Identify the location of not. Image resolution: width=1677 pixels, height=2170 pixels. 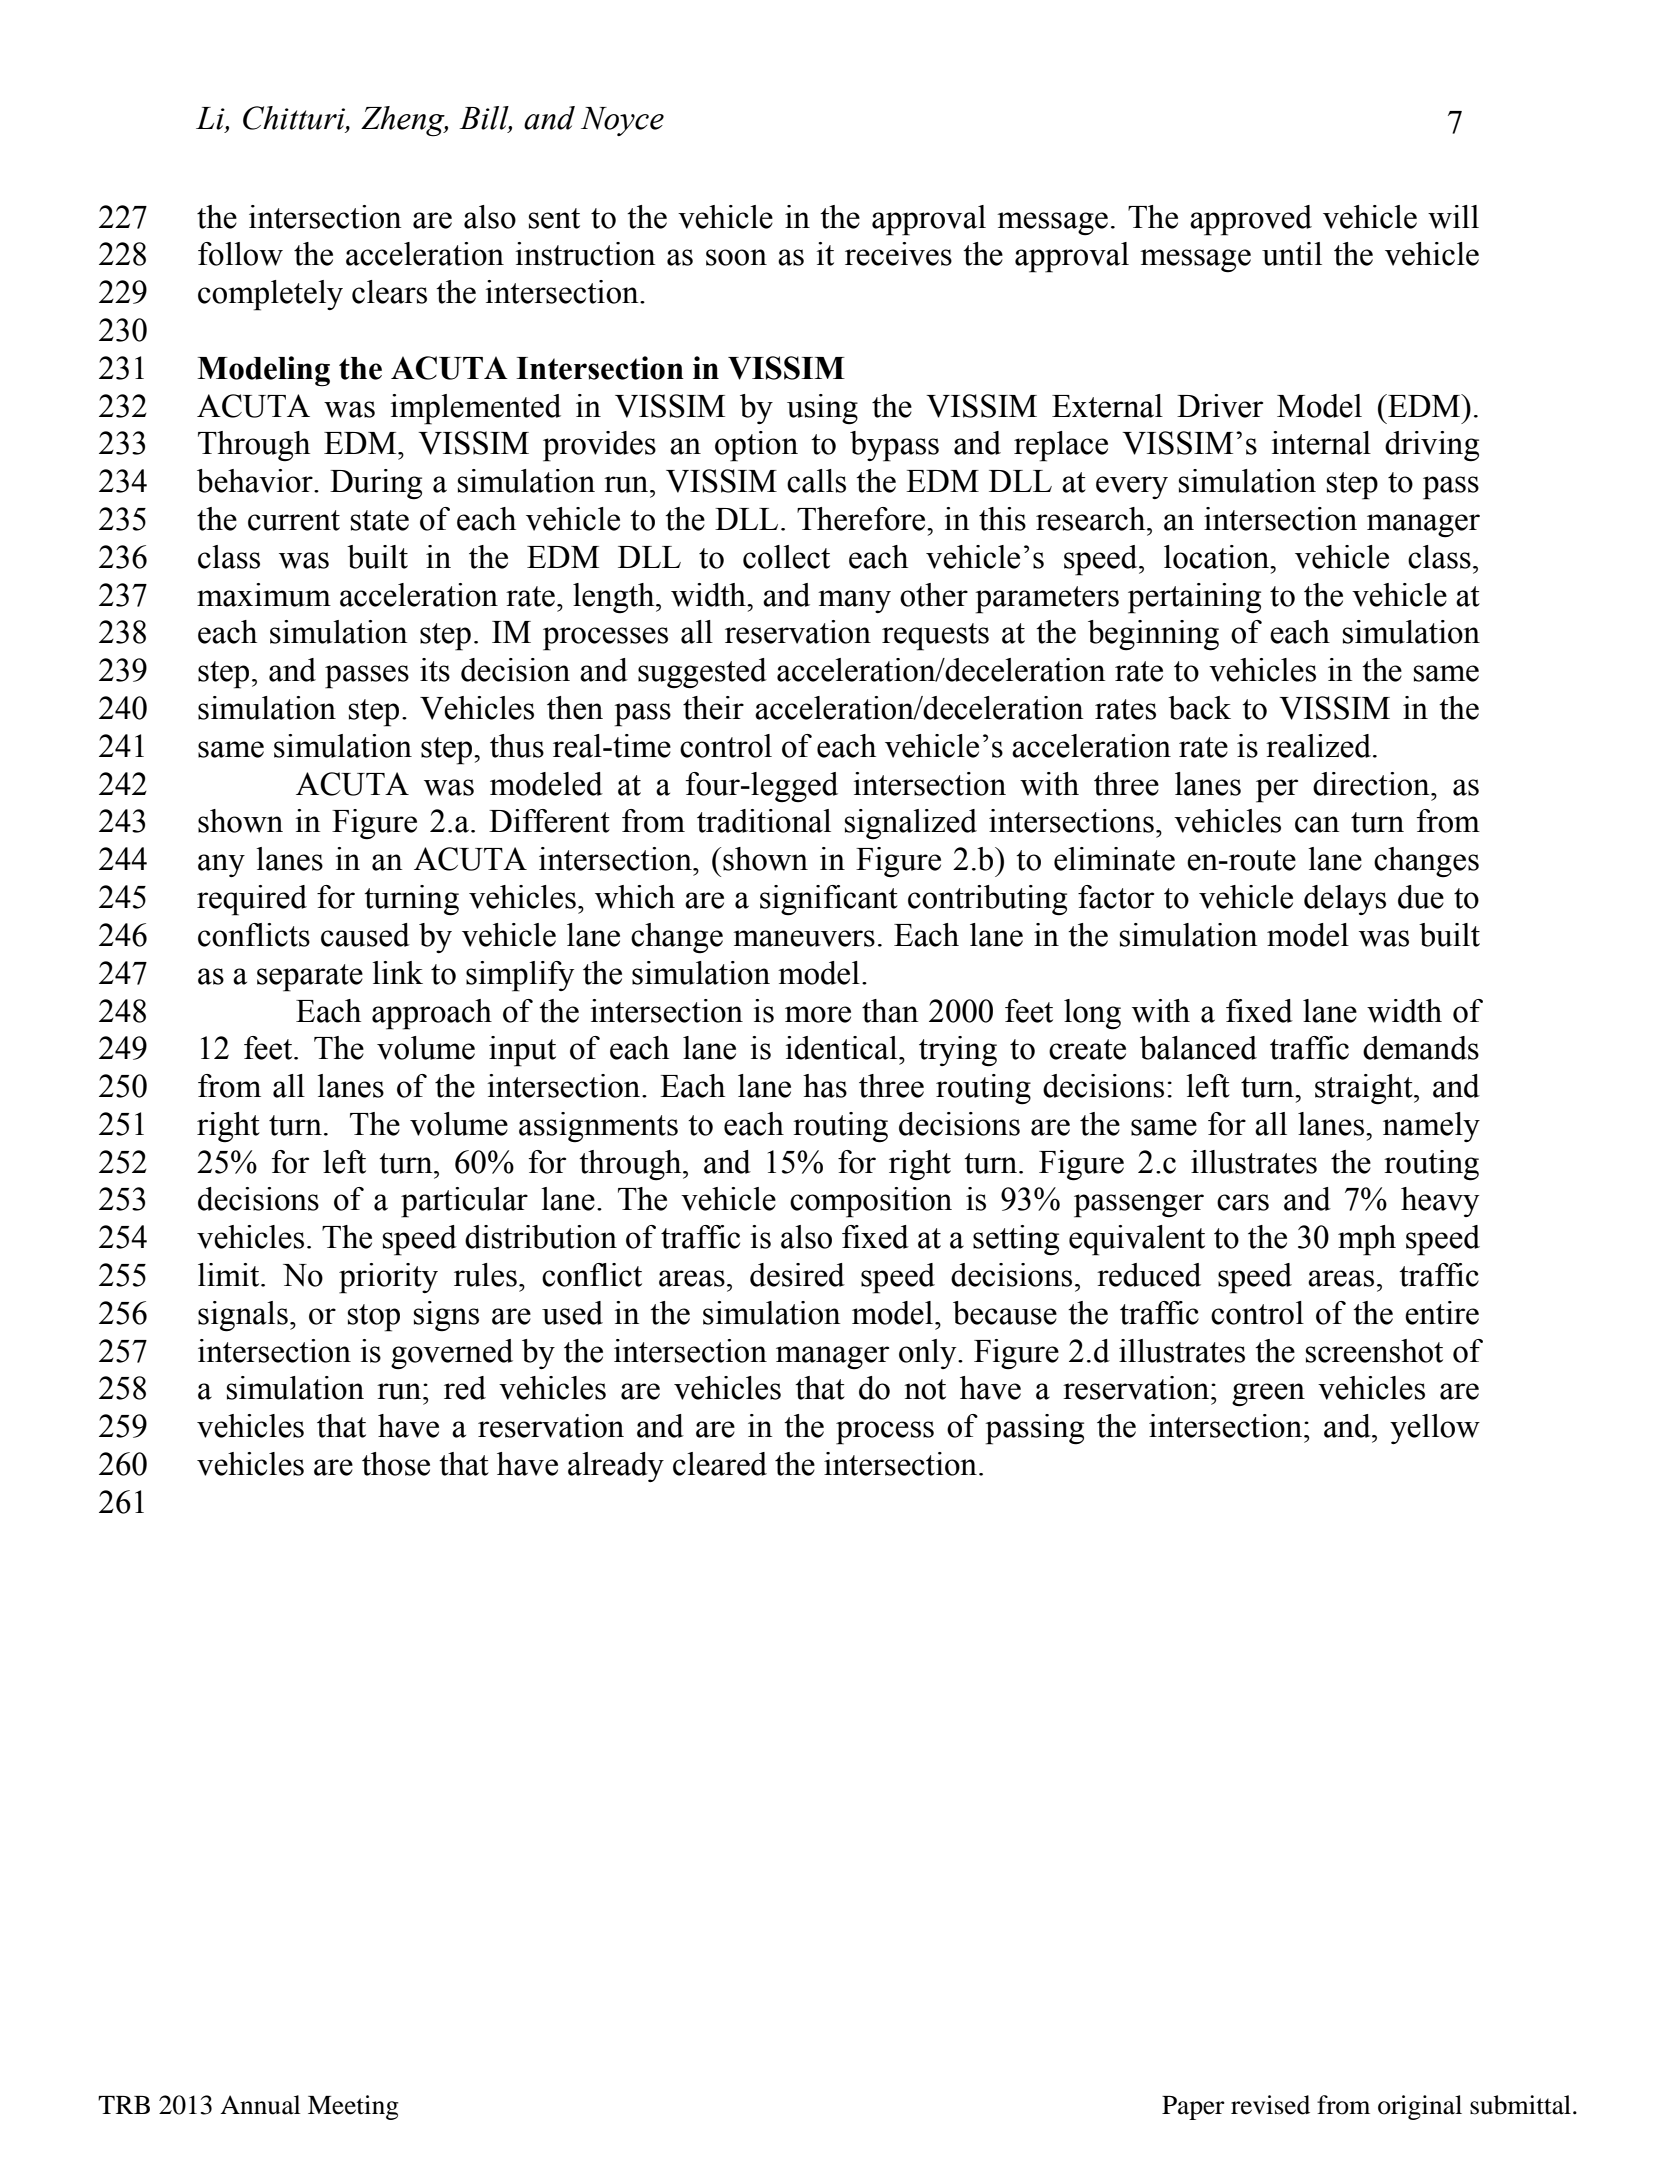
(925, 1389).
